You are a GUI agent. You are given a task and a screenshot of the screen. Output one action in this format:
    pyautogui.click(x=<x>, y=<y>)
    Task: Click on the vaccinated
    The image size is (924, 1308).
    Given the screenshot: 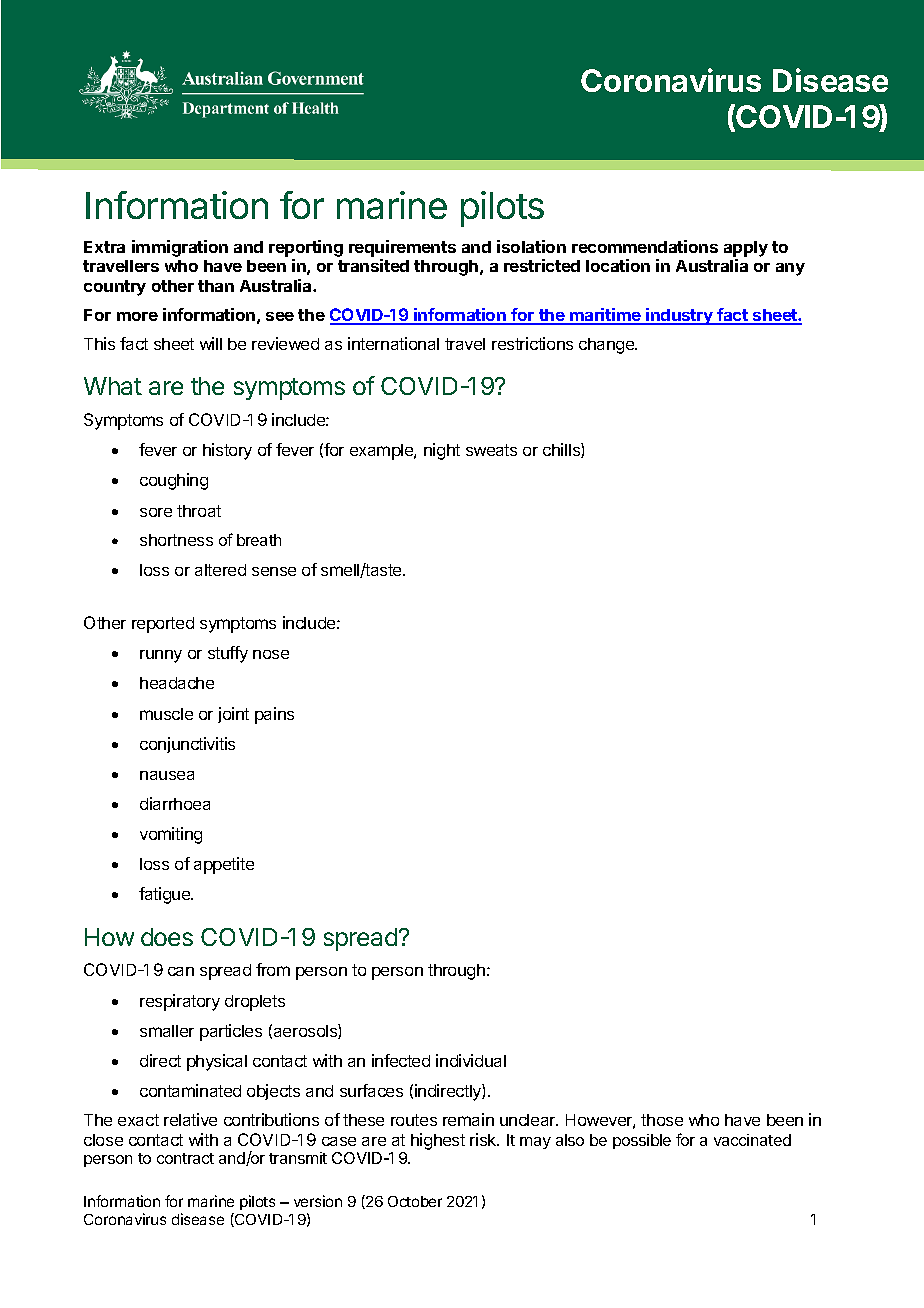 What is the action you would take?
    pyautogui.click(x=752, y=1140)
